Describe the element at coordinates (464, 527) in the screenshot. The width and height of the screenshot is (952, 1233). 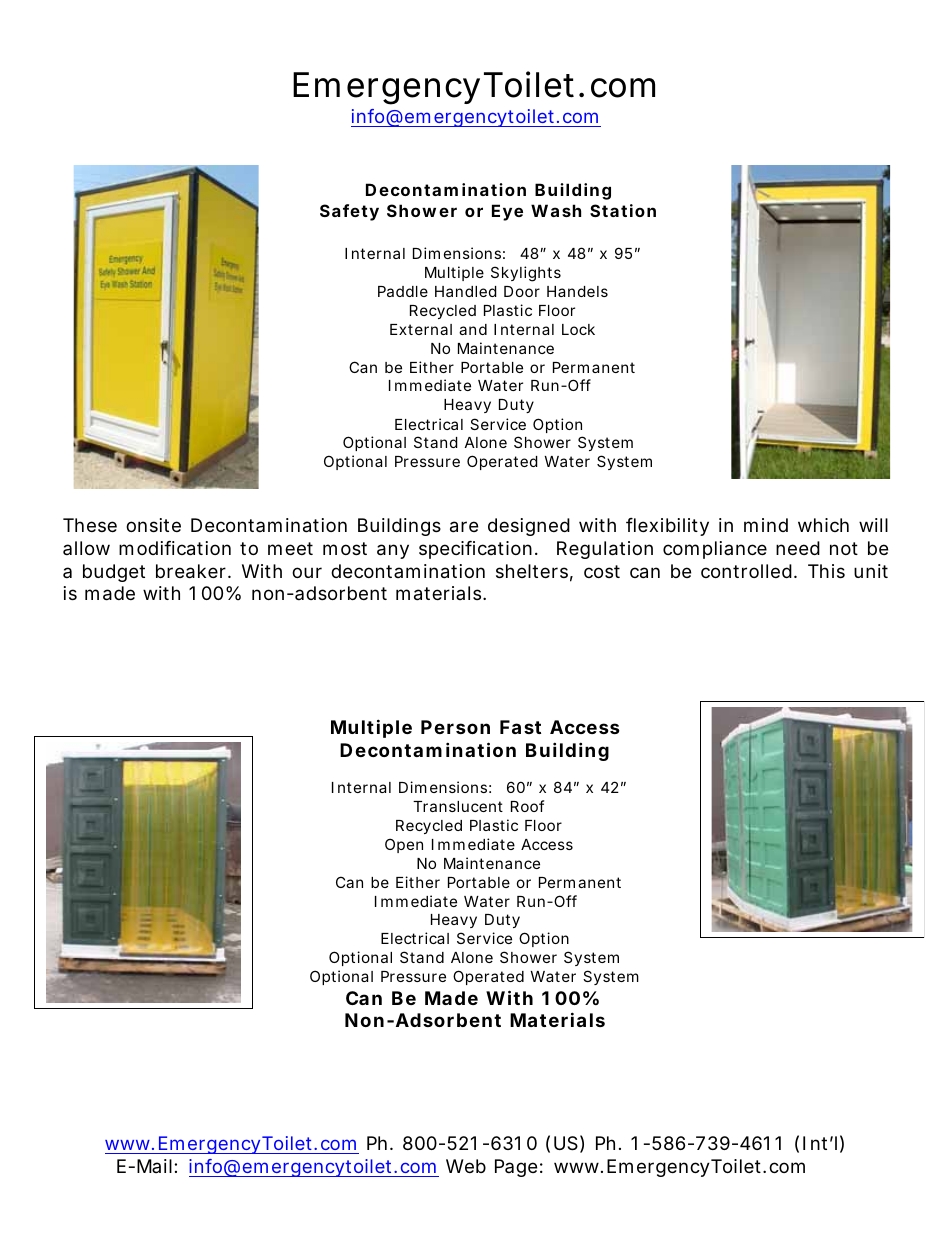
I see `are` at that location.
